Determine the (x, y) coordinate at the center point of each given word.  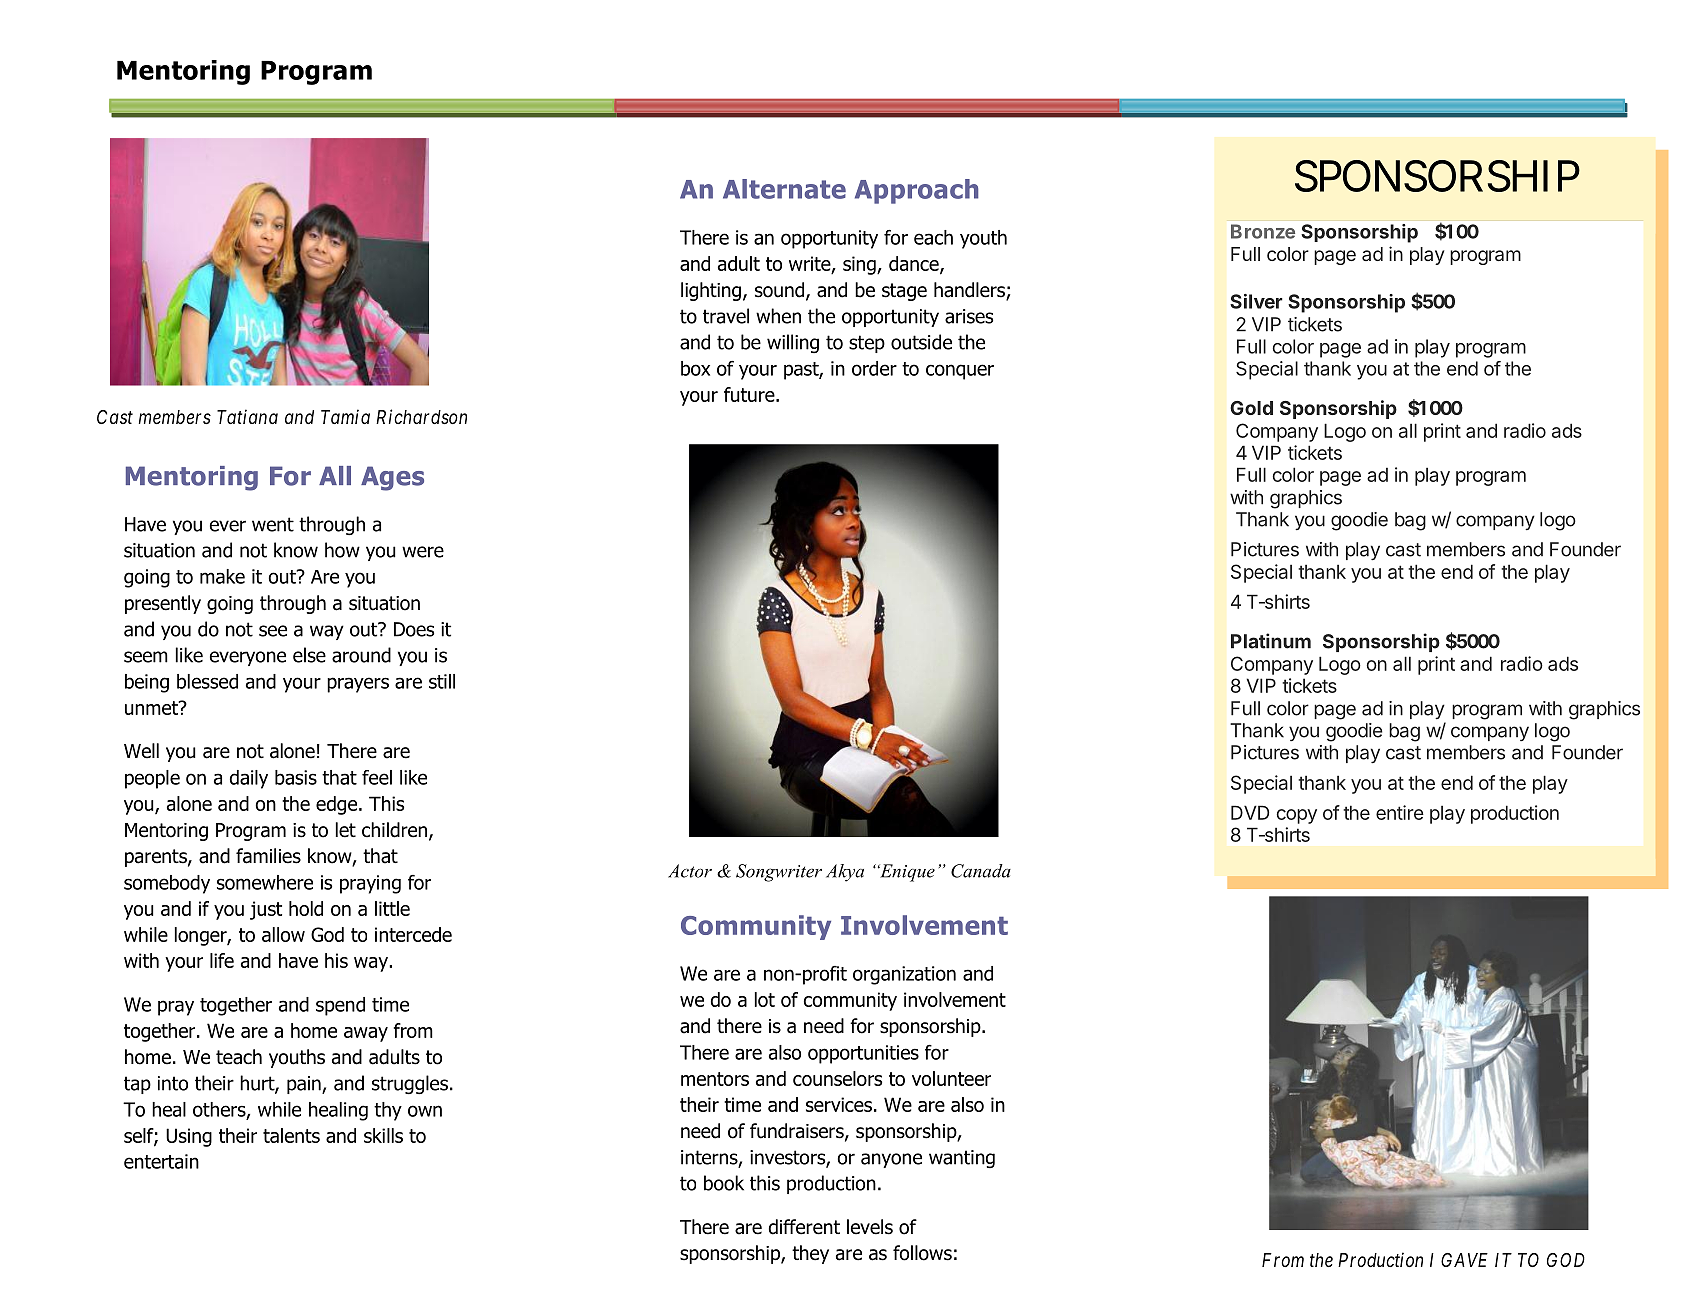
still (442, 681)
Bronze (1263, 231)
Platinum (1271, 641)
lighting (711, 291)
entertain (161, 1161)
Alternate (784, 189)
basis (296, 777)
